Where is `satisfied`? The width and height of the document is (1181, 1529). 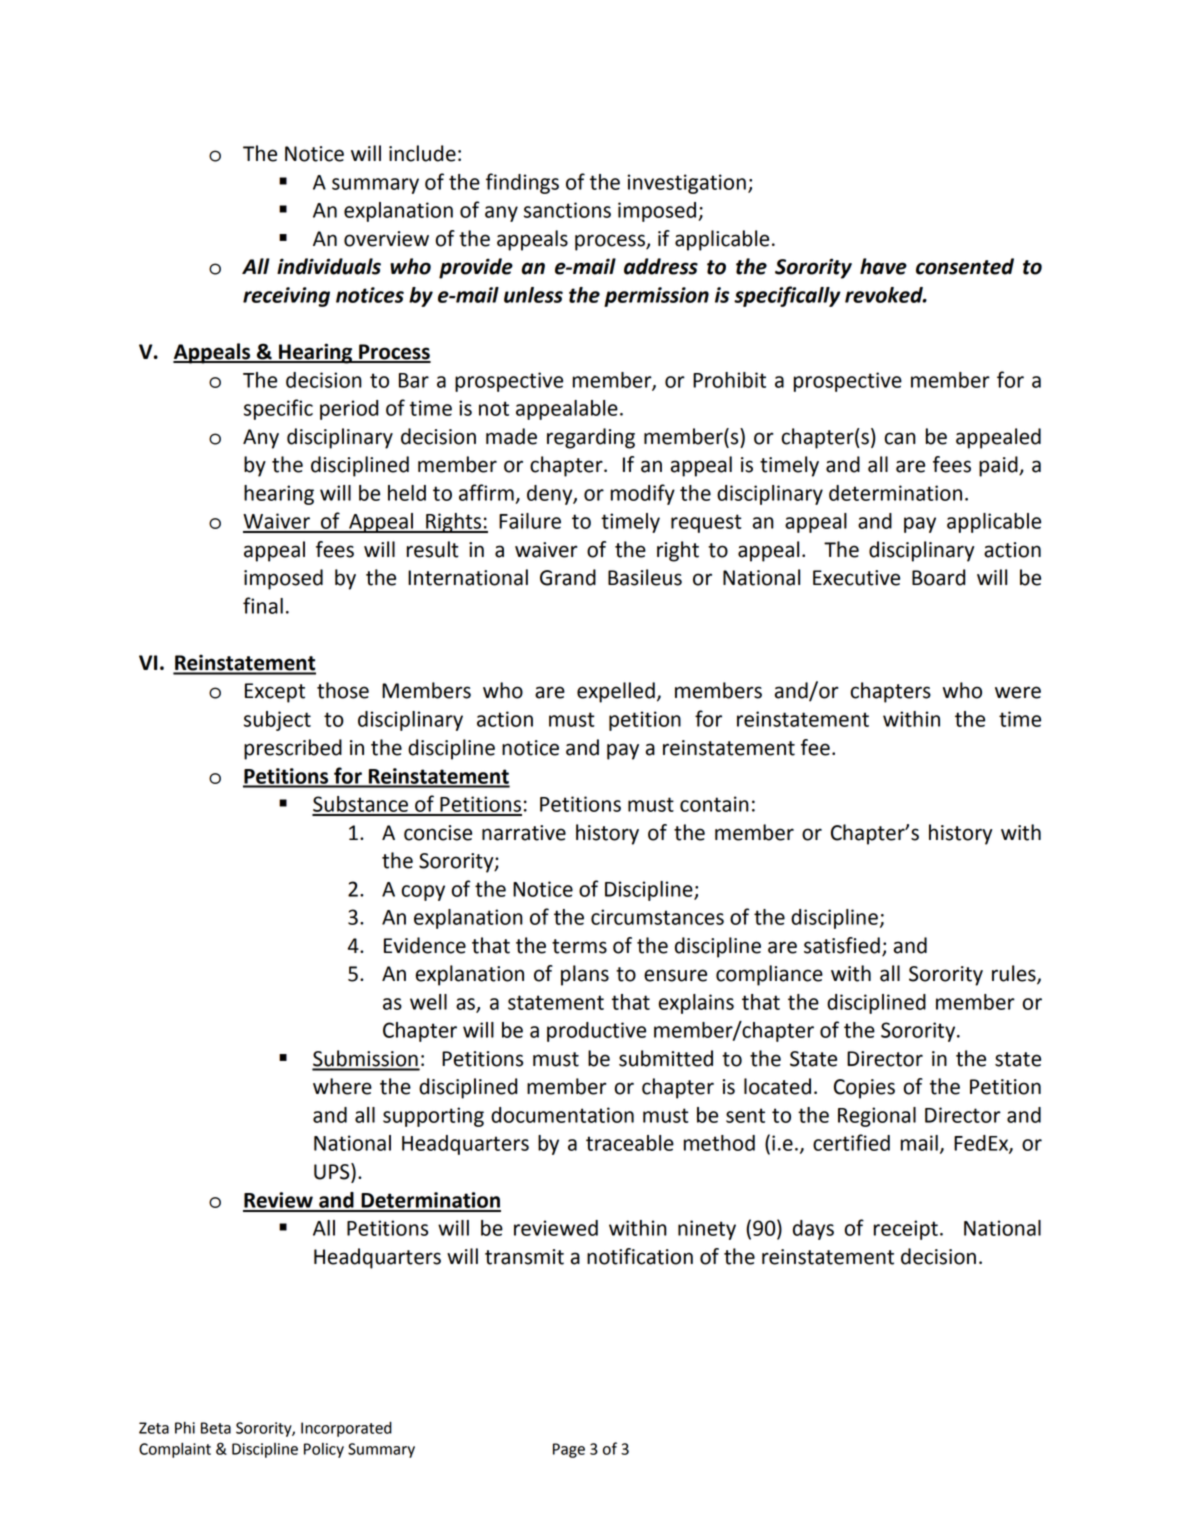
satisfied is located at coordinates (842, 945).
